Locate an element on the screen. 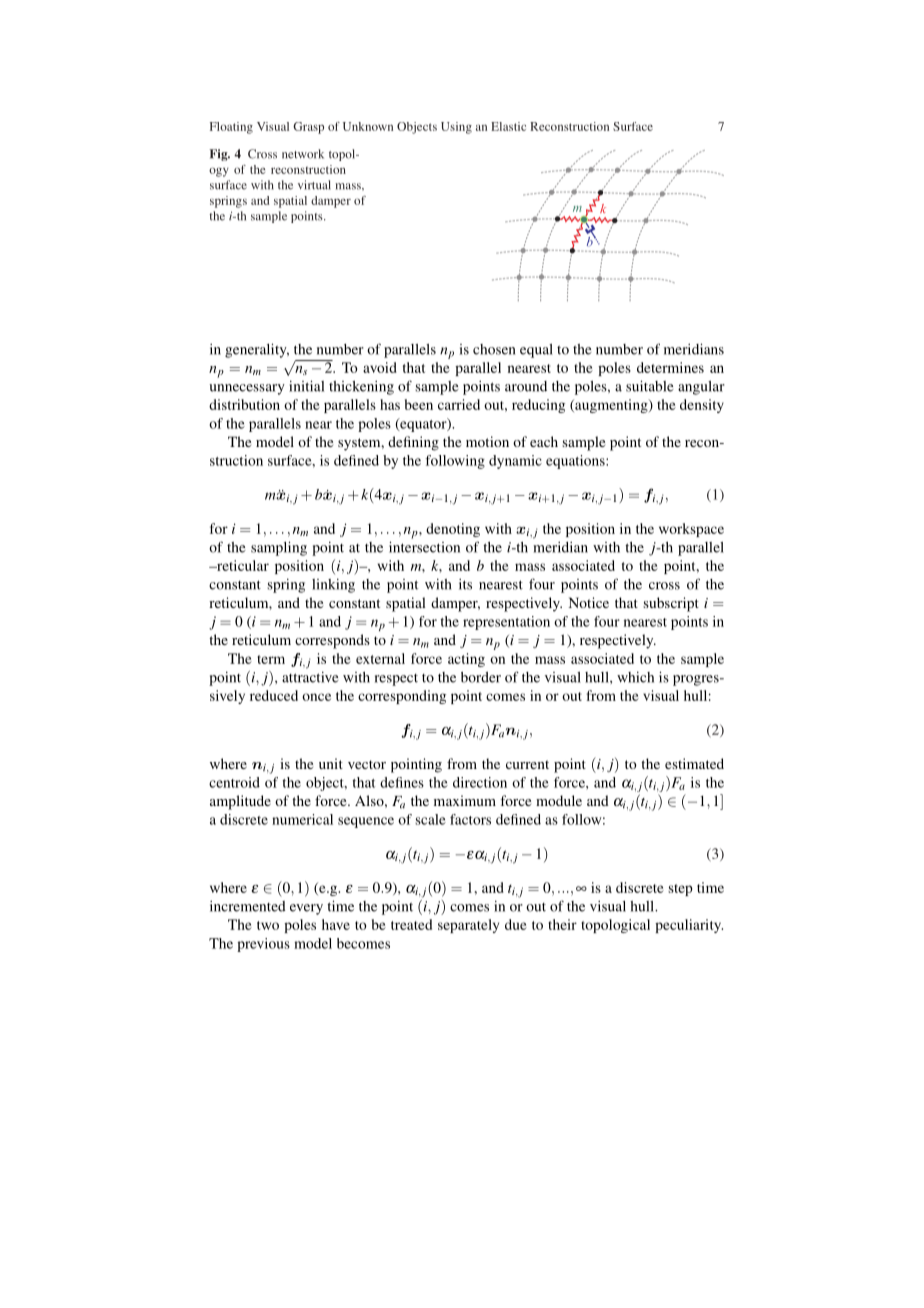 This screenshot has width=924, height=1308. sampling is located at coordinates (279, 548).
